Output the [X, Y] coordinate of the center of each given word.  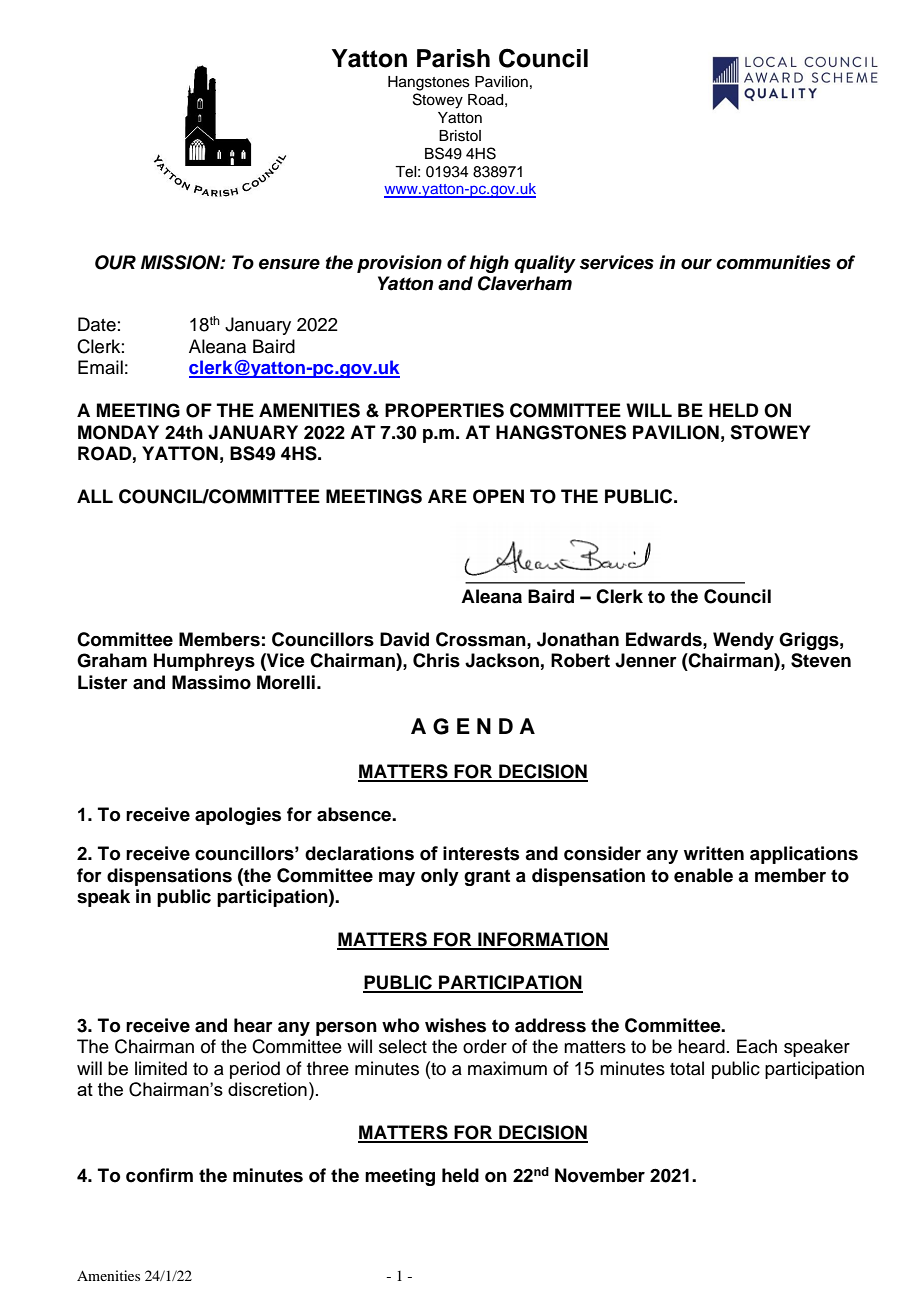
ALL [95, 496]
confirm [159, 1175]
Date [97, 324]
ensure [289, 264]
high [489, 264]
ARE [447, 496]
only [440, 877]
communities [773, 262]
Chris [436, 660]
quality [545, 264]
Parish [453, 58]
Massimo [211, 682]
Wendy [743, 641]
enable [703, 875]
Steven [821, 660]
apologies [238, 816]
